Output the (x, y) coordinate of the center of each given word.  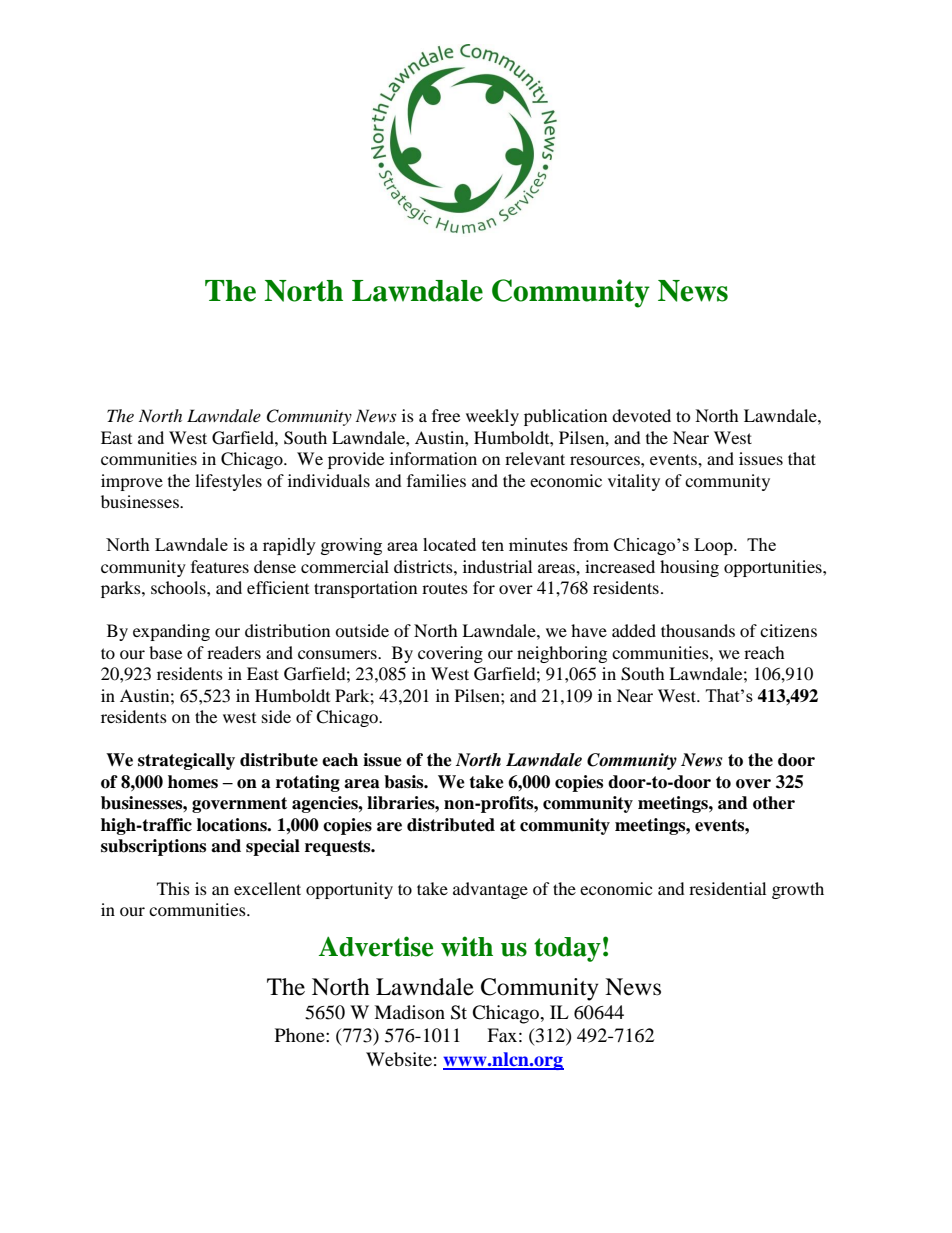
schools (179, 587)
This (173, 888)
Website (399, 1059)
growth (798, 890)
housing (689, 568)
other (774, 803)
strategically (186, 761)
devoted (641, 415)
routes (445, 589)
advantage (490, 890)
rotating (308, 783)
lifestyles (228, 482)
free (446, 415)
